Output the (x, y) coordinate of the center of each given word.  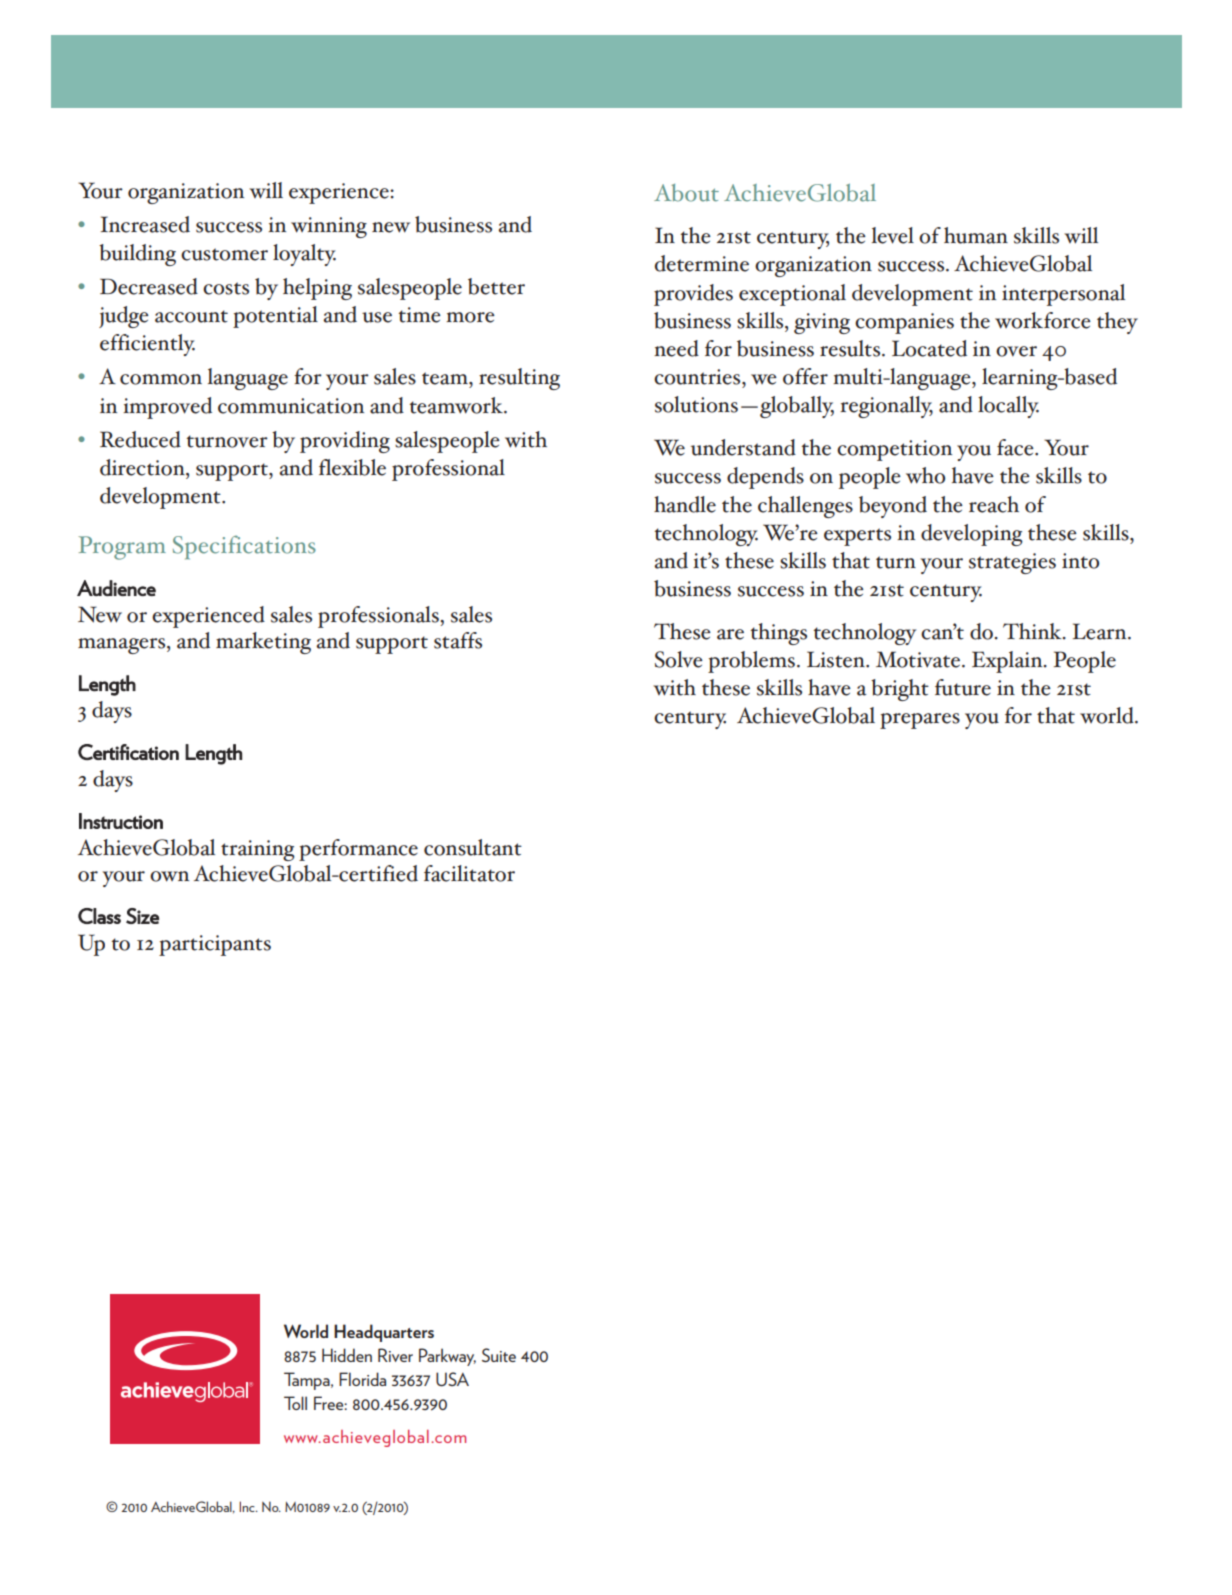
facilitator (469, 873)
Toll (295, 1403)
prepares (920, 721)
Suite (499, 1355)
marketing (263, 643)
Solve (679, 659)
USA (452, 1379)
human (976, 235)
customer (224, 254)
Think (1033, 631)
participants (215, 945)
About (686, 193)
